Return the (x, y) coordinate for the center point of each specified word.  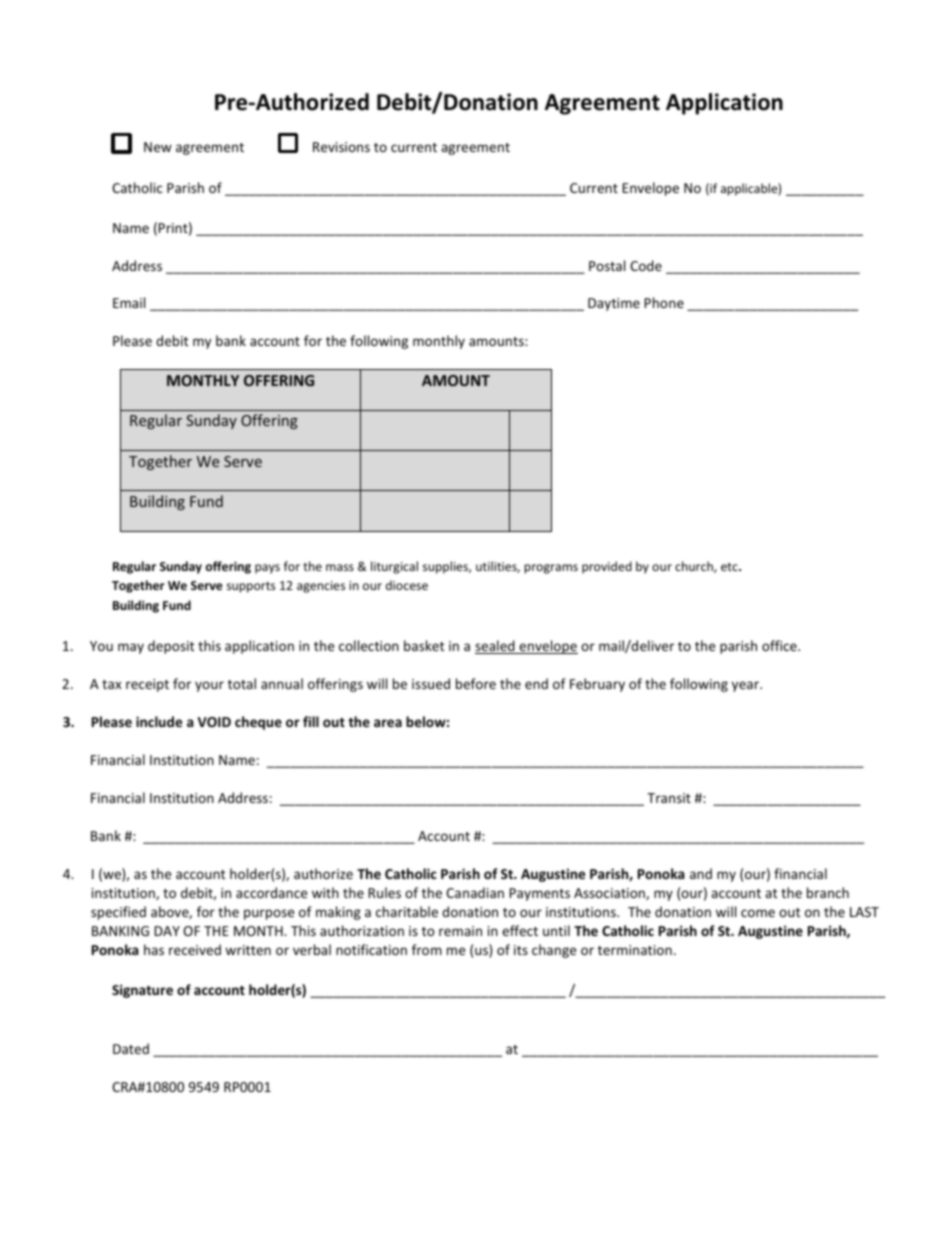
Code (646, 265)
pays (267, 569)
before (476, 683)
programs (551, 569)
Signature (142, 991)
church (695, 567)
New (158, 147)
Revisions (341, 147)
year (746, 686)
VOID (214, 722)
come (758, 913)
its (521, 950)
